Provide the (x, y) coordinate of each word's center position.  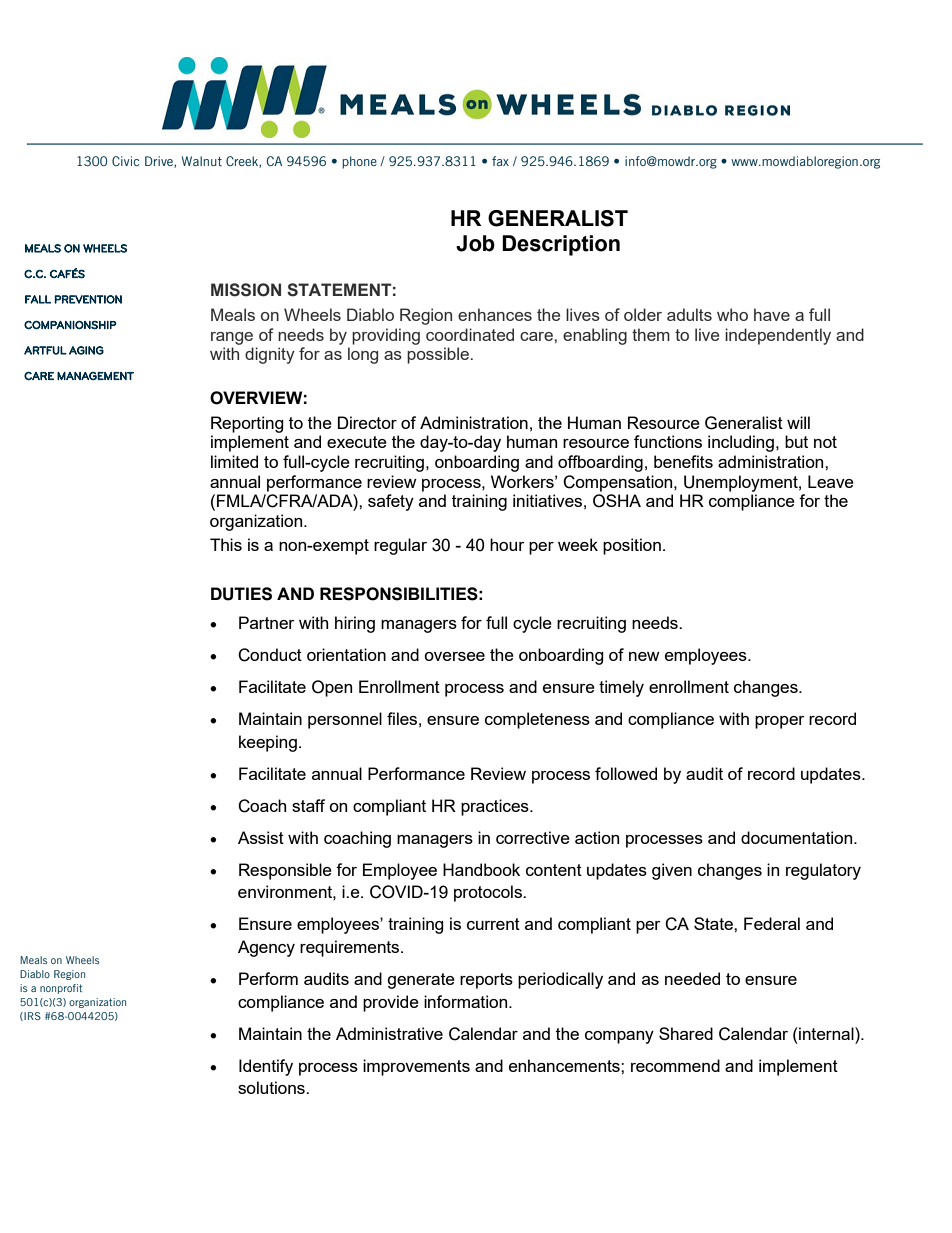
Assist (261, 837)
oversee (454, 656)
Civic (125, 161)
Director (367, 422)
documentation (798, 837)
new (644, 656)
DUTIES (241, 594)
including (741, 443)
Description (561, 245)
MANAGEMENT (95, 376)
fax (500, 161)
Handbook (481, 869)
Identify (266, 1067)
